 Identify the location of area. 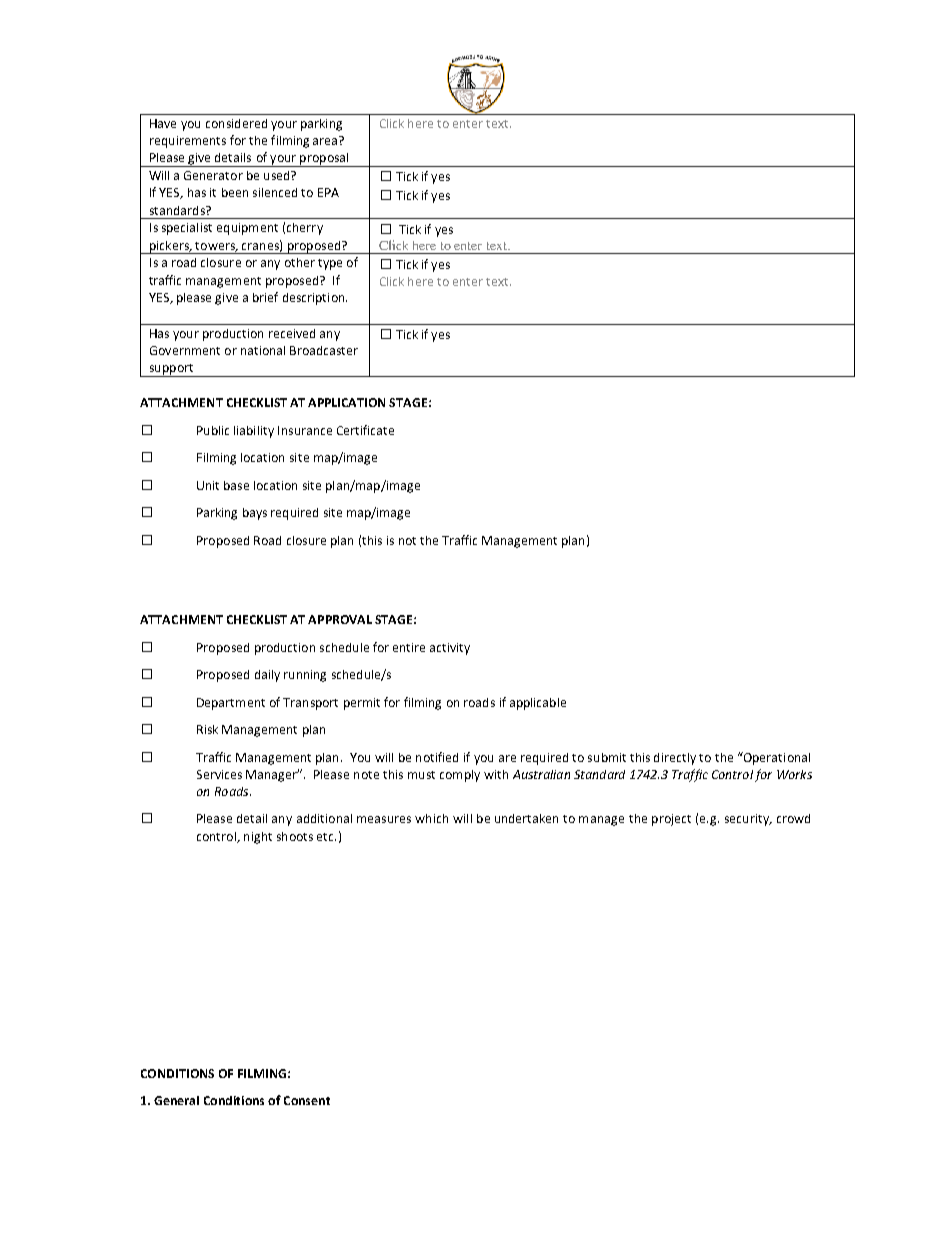
(326, 140).
